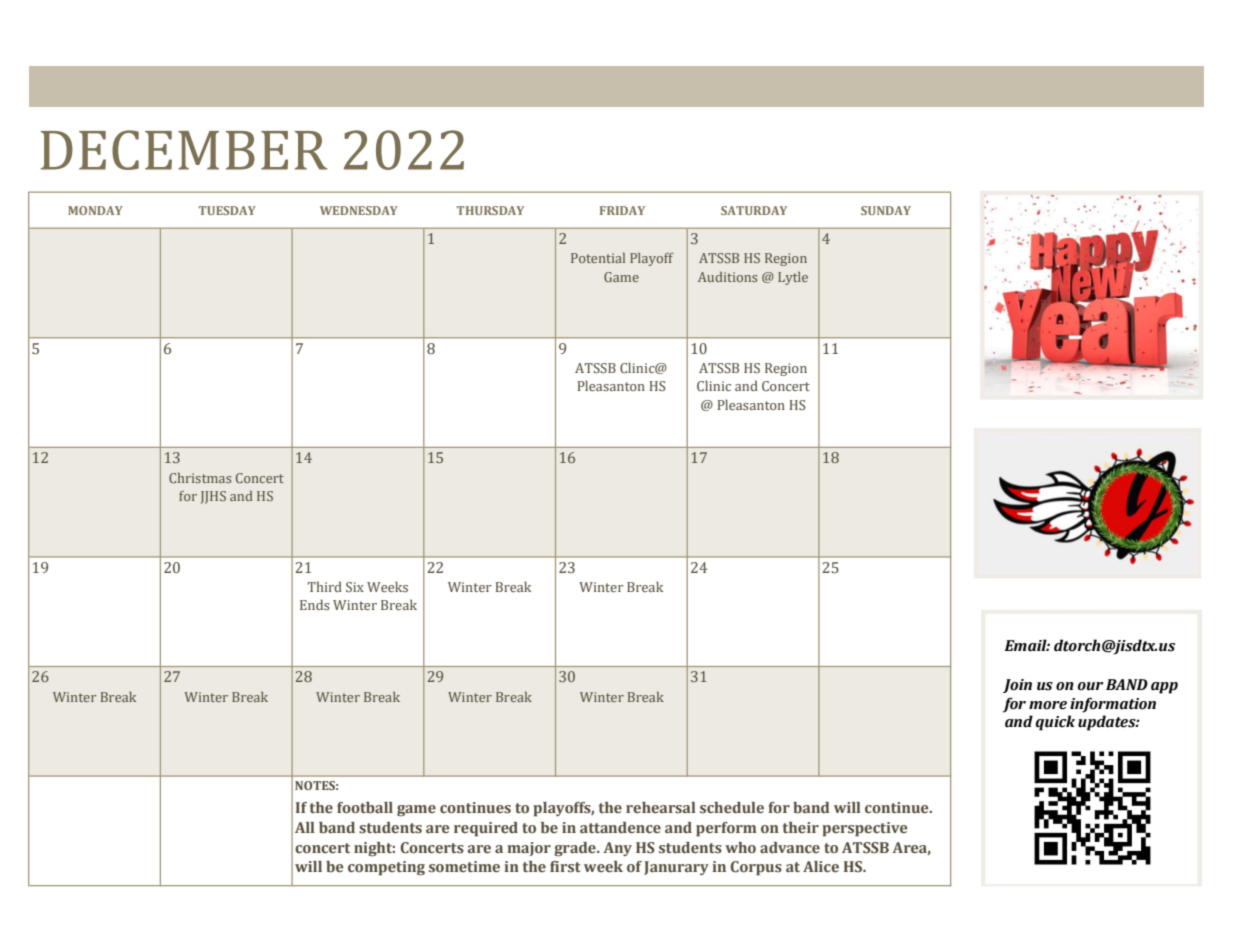 This screenshot has height=952, width=1233. I want to click on competing, so click(386, 868).
